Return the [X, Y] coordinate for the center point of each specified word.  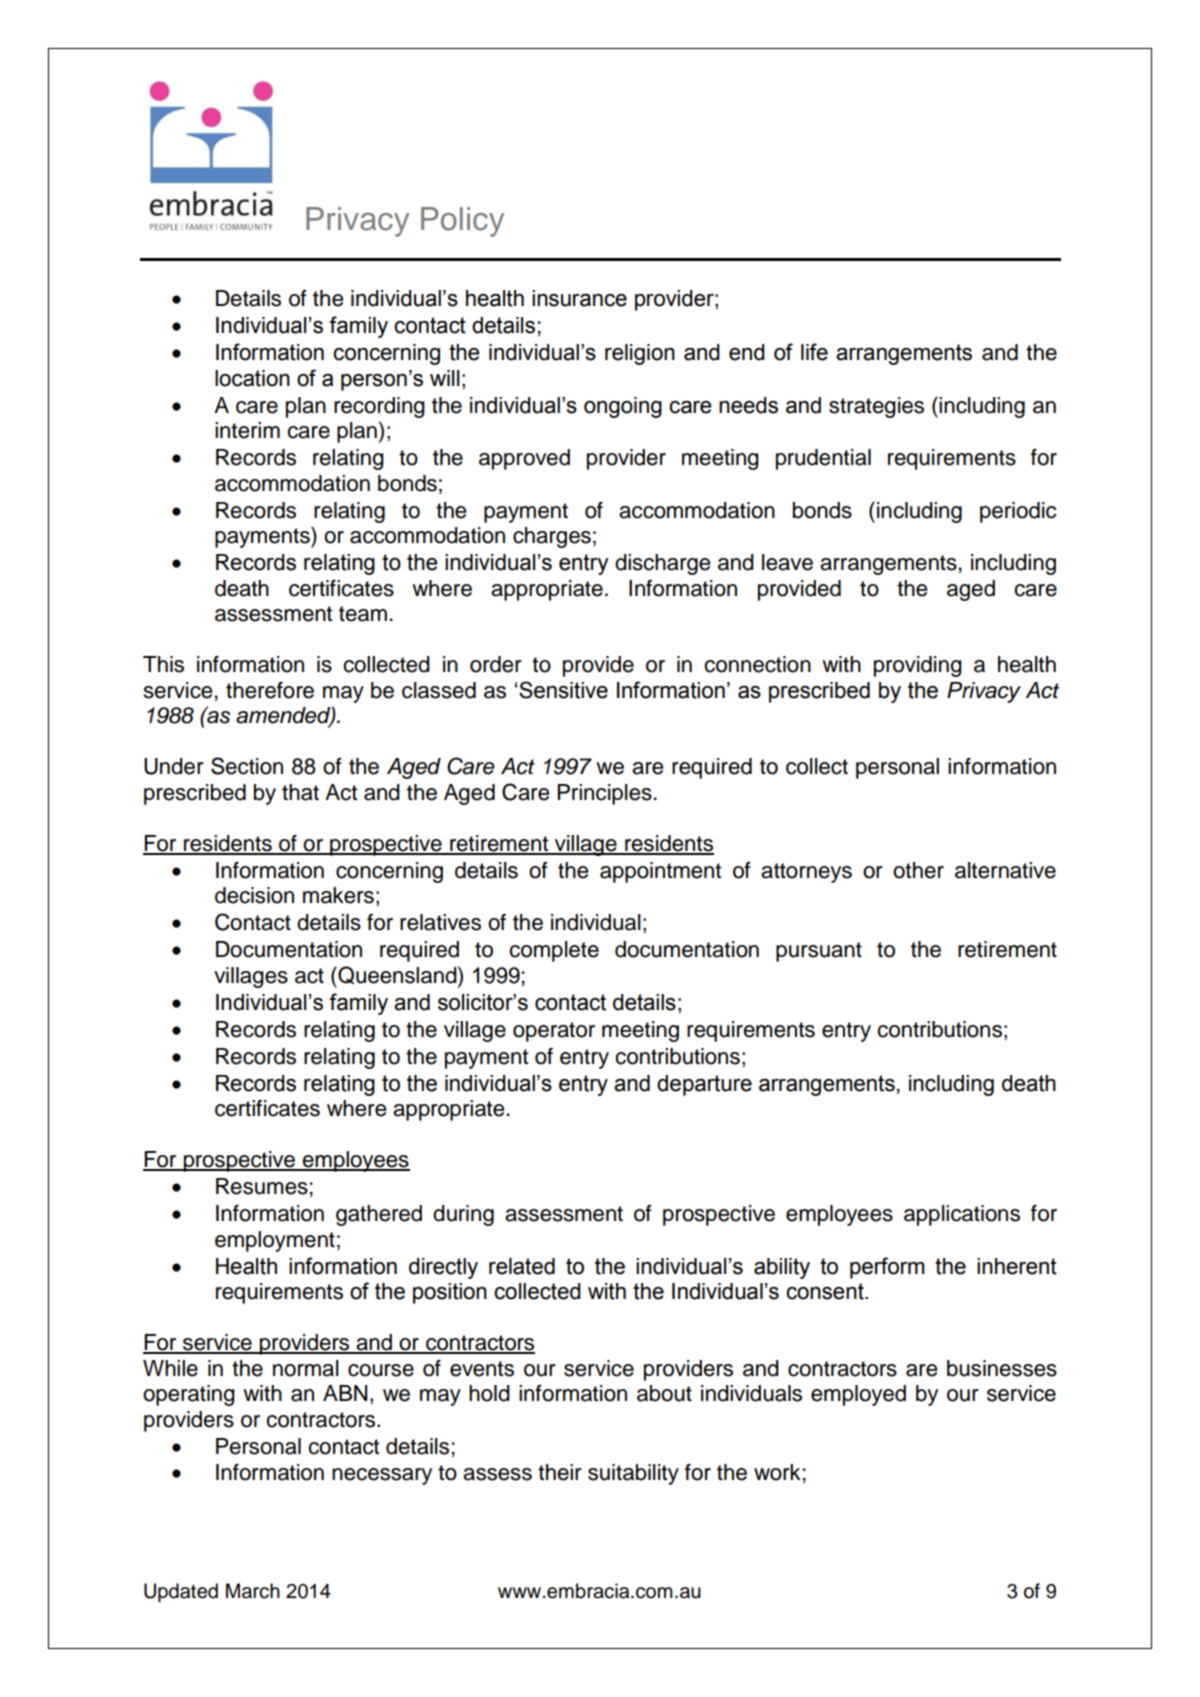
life [814, 352]
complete [554, 951]
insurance [579, 298]
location [252, 378]
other [918, 870]
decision [254, 895]
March [253, 1591]
